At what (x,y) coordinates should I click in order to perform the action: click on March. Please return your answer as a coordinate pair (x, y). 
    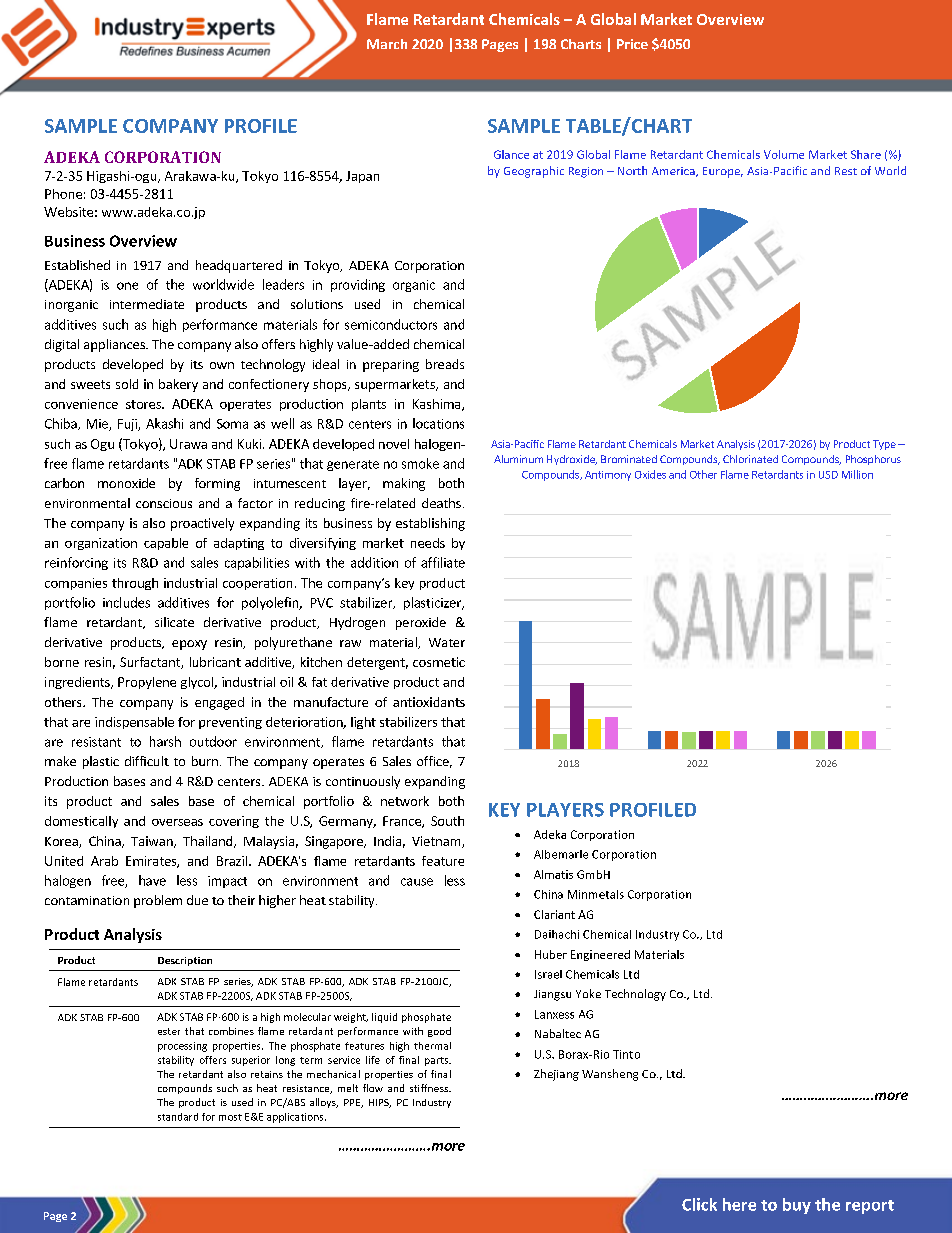
    Looking at the image, I should click on (387, 44).
